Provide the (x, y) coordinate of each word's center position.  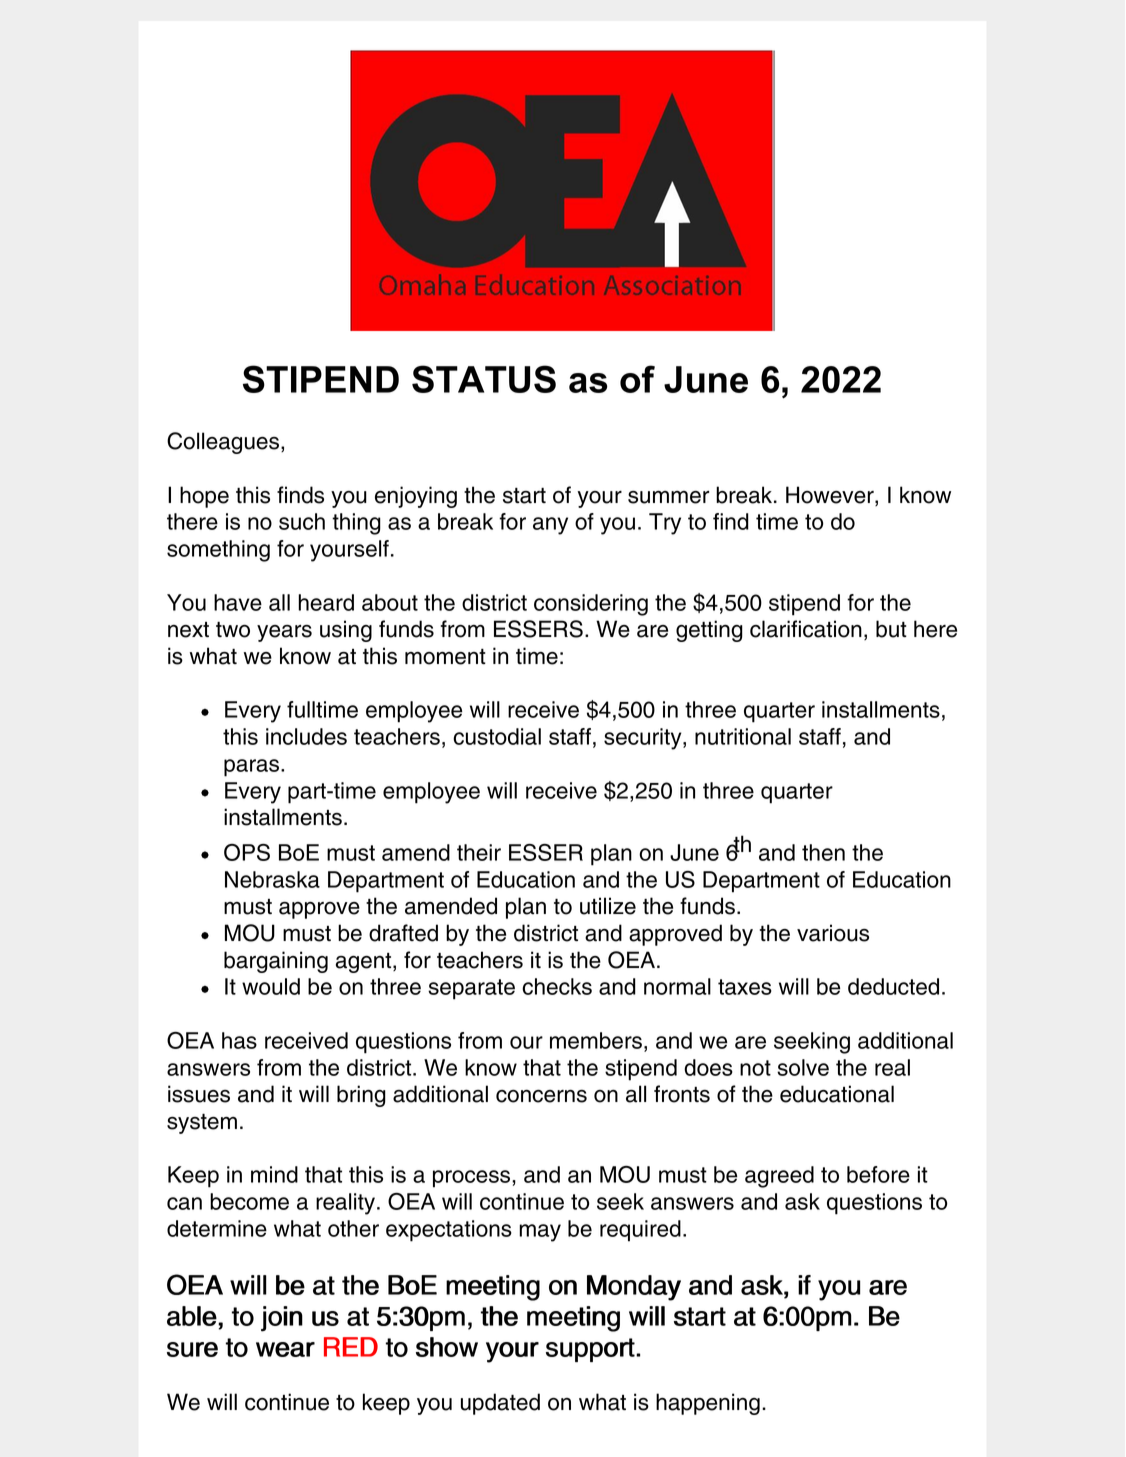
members (596, 1040)
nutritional (743, 736)
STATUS (484, 379)
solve (803, 1067)
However (831, 496)
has (239, 1040)
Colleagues (223, 443)
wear (285, 1349)
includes (306, 736)
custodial (497, 736)
